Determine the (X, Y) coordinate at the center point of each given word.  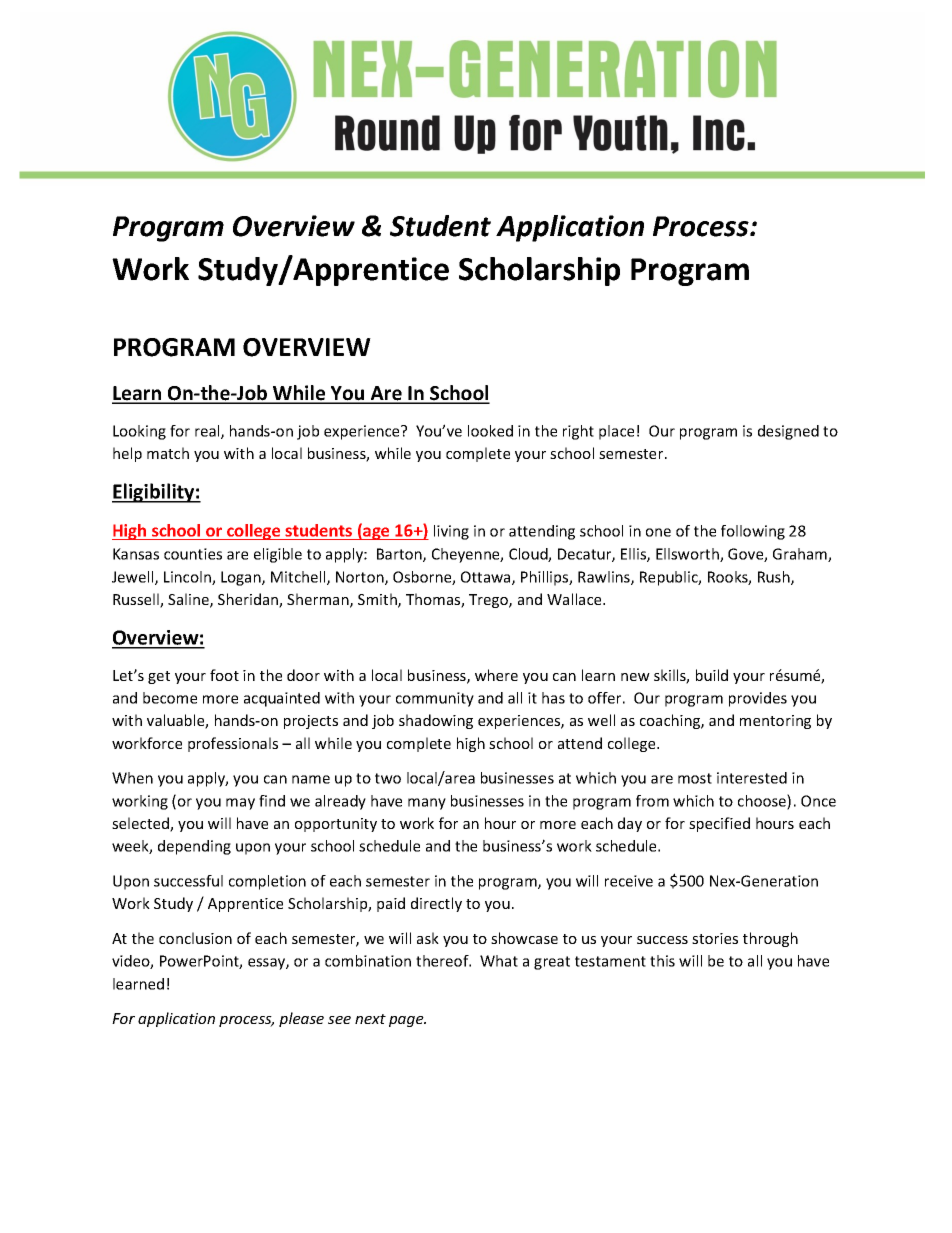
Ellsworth (688, 555)
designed (788, 432)
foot (224, 675)
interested (752, 778)
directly (436, 904)
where (496, 675)
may (240, 804)
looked (490, 431)
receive (629, 881)
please (301, 1019)
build (712, 675)
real (208, 432)
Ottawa (487, 578)
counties (193, 554)
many (427, 804)
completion (267, 882)
